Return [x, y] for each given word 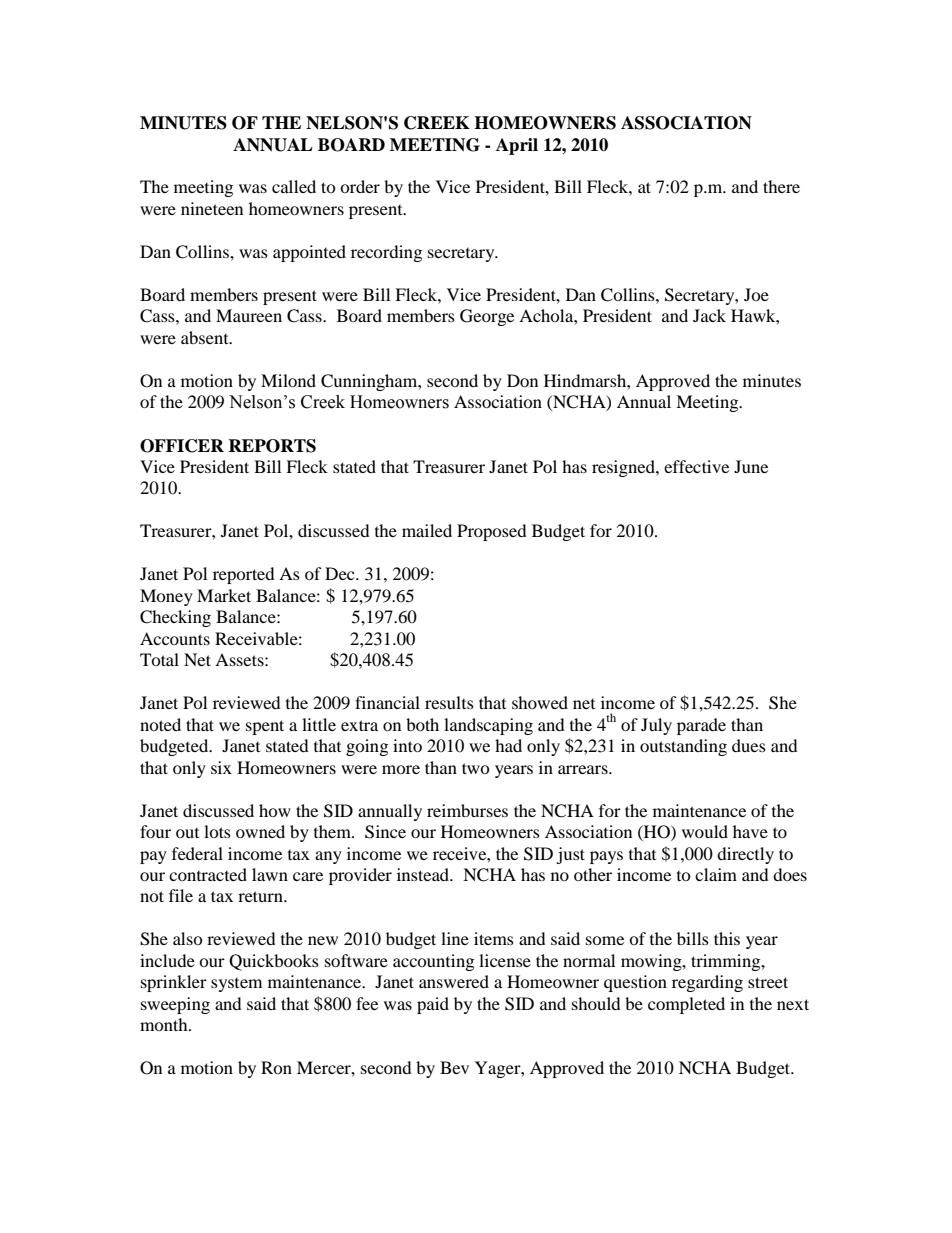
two [476, 768]
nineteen [212, 208]
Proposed [492, 532]
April [517, 146]
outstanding [683, 747]
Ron [276, 1067]
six [221, 767]
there [781, 186]
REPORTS [272, 446]
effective [696, 466]
